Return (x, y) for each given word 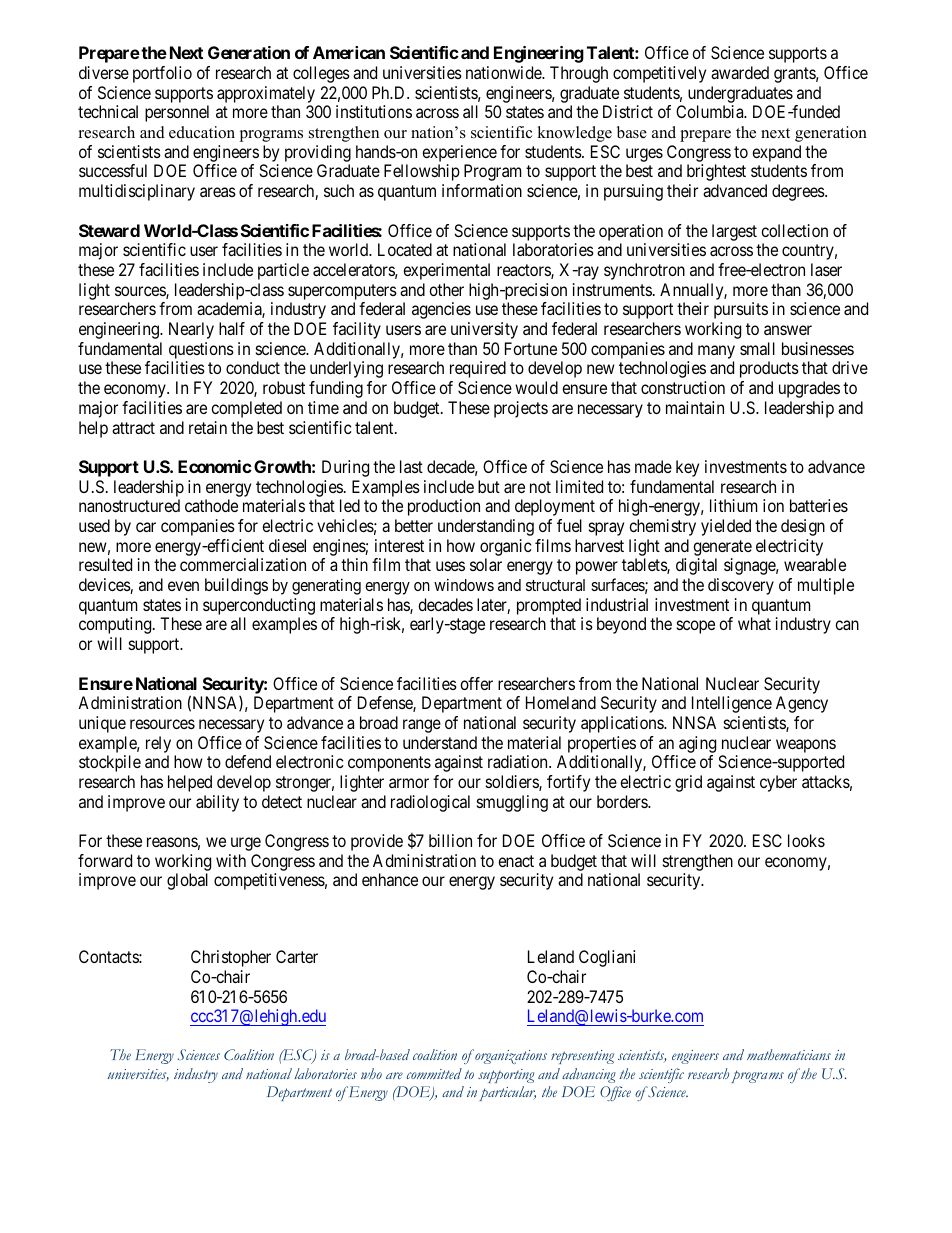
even (183, 586)
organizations (510, 1056)
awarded (740, 72)
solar (486, 564)
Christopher (231, 958)
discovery (741, 586)
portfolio (162, 74)
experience (459, 153)
